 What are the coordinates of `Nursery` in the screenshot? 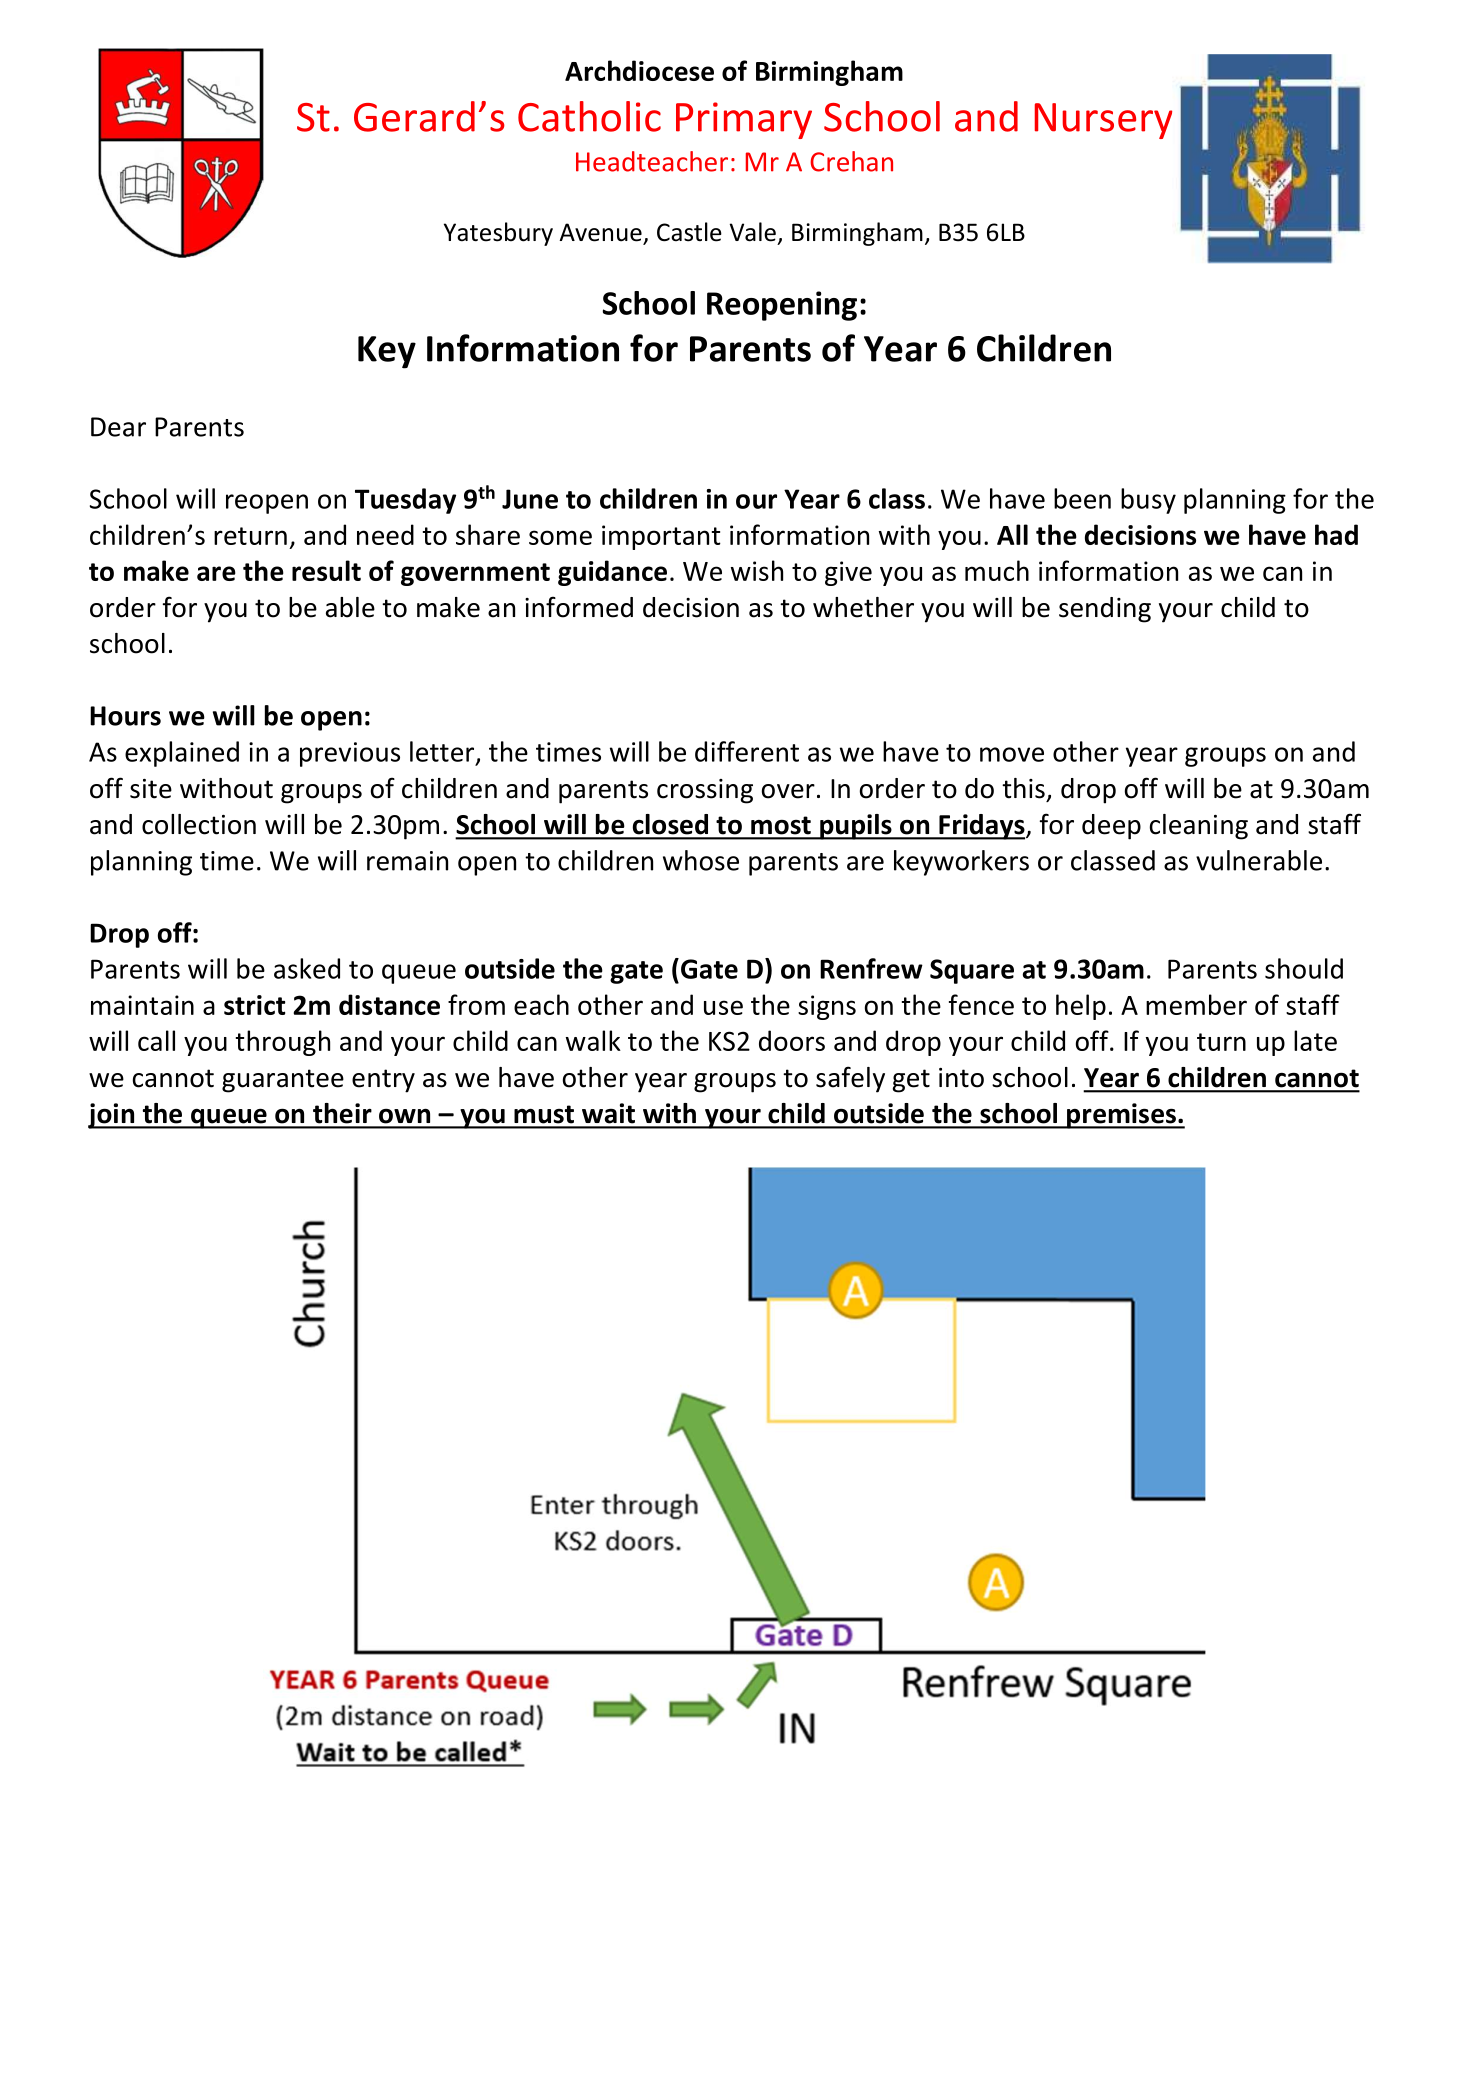 It's located at (1103, 121).
